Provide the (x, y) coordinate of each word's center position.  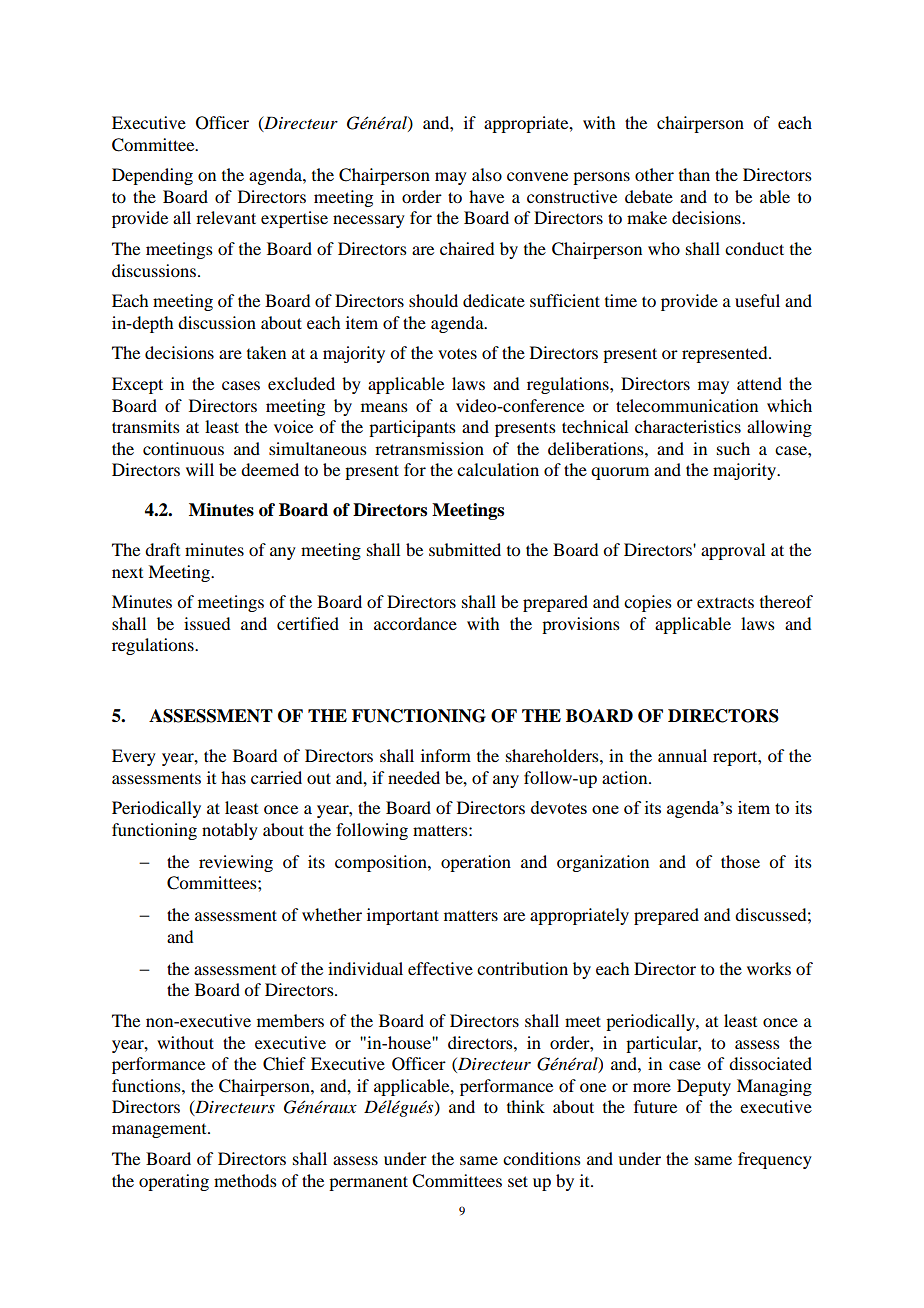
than (694, 174)
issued (207, 623)
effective (440, 968)
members (290, 1020)
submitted (465, 549)
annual (682, 755)
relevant (226, 217)
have (486, 196)
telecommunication (687, 405)
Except (137, 385)
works (769, 968)
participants (412, 428)
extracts (725, 602)
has (233, 777)
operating (174, 1182)
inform (446, 755)
